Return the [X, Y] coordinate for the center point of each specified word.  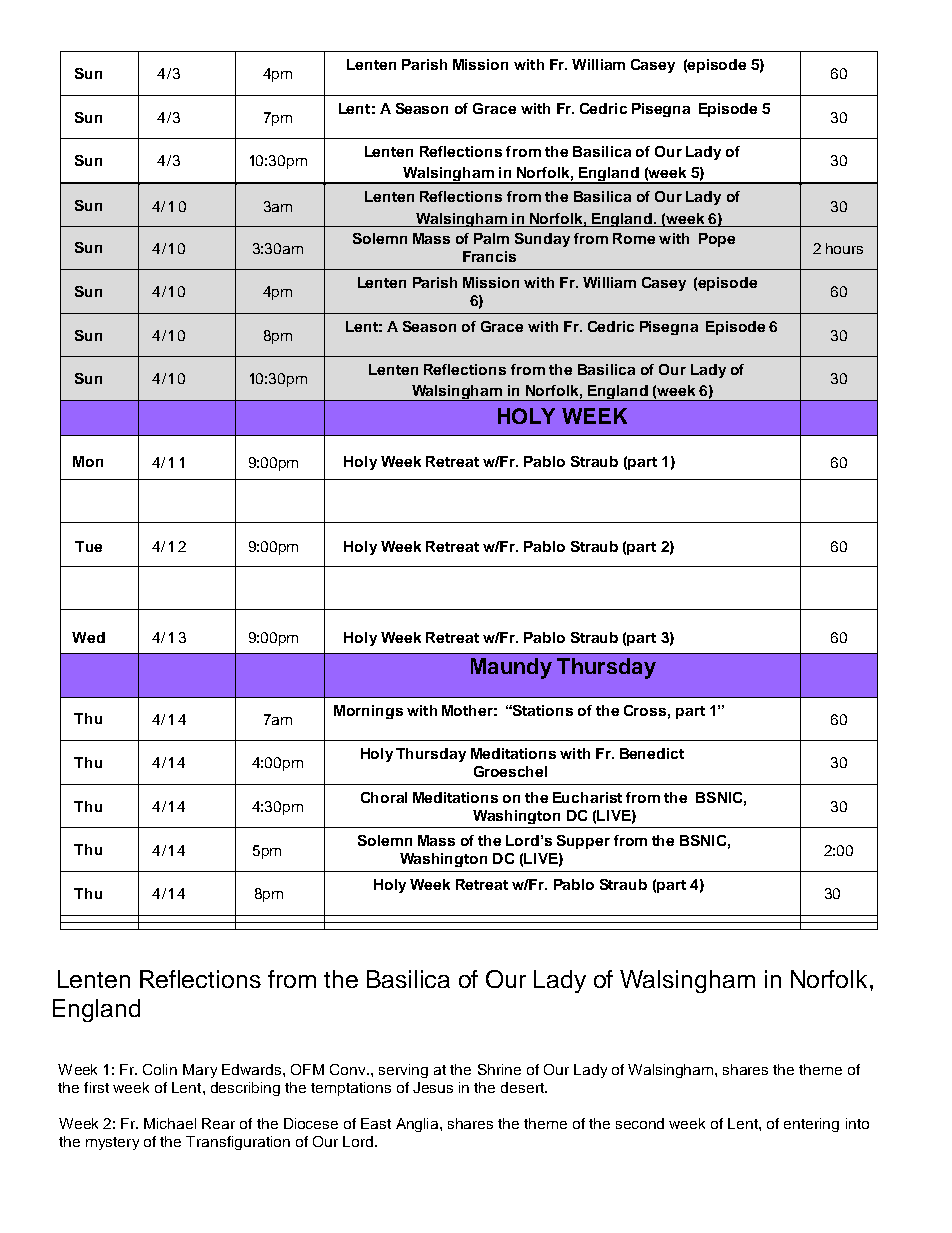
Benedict [652, 753]
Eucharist [587, 797]
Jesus [433, 1087]
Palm [491, 238]
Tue [88, 546]
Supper [583, 842]
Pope [717, 240]
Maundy [511, 668]
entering [811, 1125]
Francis [489, 256]
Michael [170, 1123]
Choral [384, 797]
